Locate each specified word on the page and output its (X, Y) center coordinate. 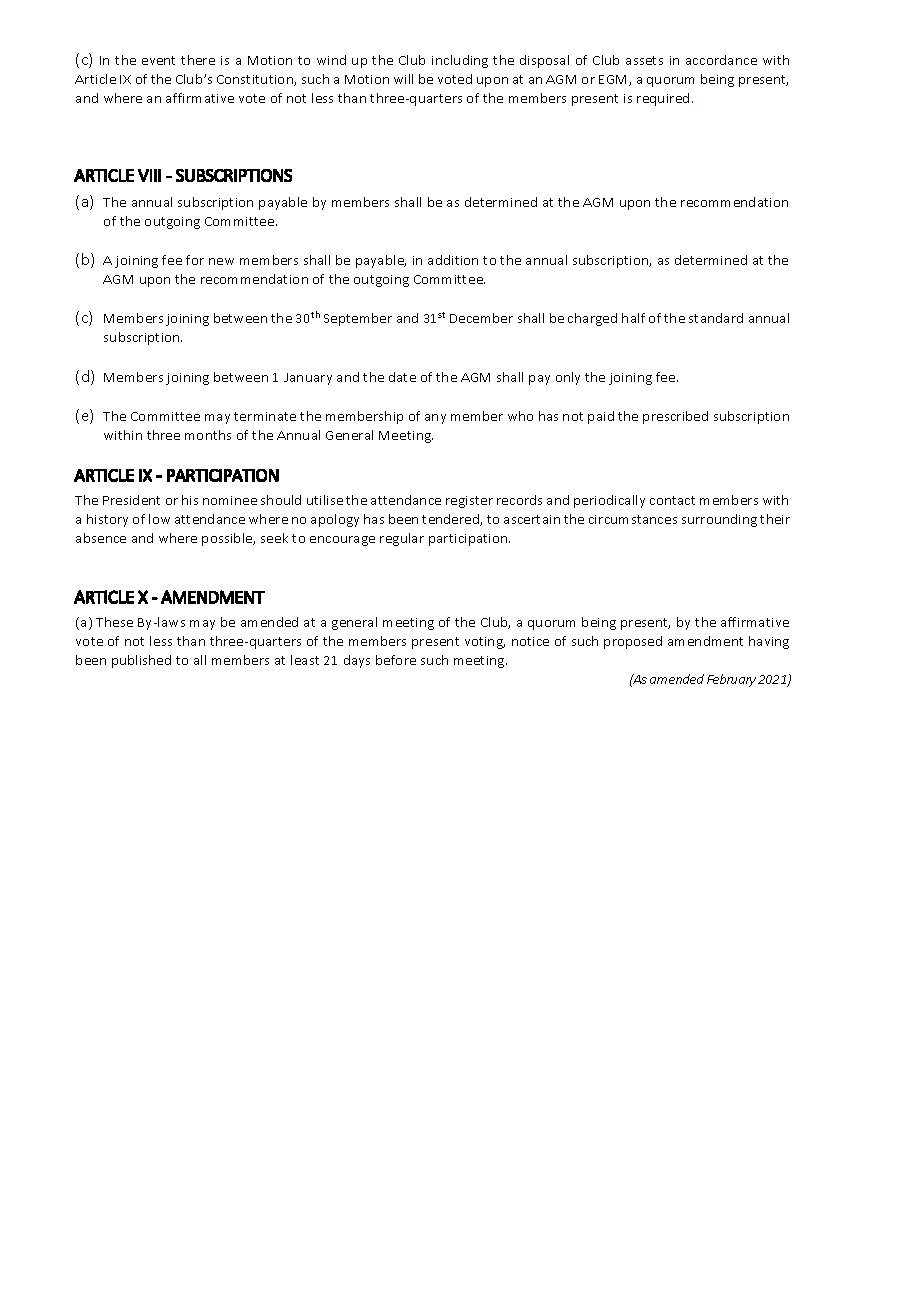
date (402, 377)
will (403, 79)
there (198, 60)
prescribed (675, 417)
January (308, 379)
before (396, 660)
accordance (721, 60)
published (141, 661)
